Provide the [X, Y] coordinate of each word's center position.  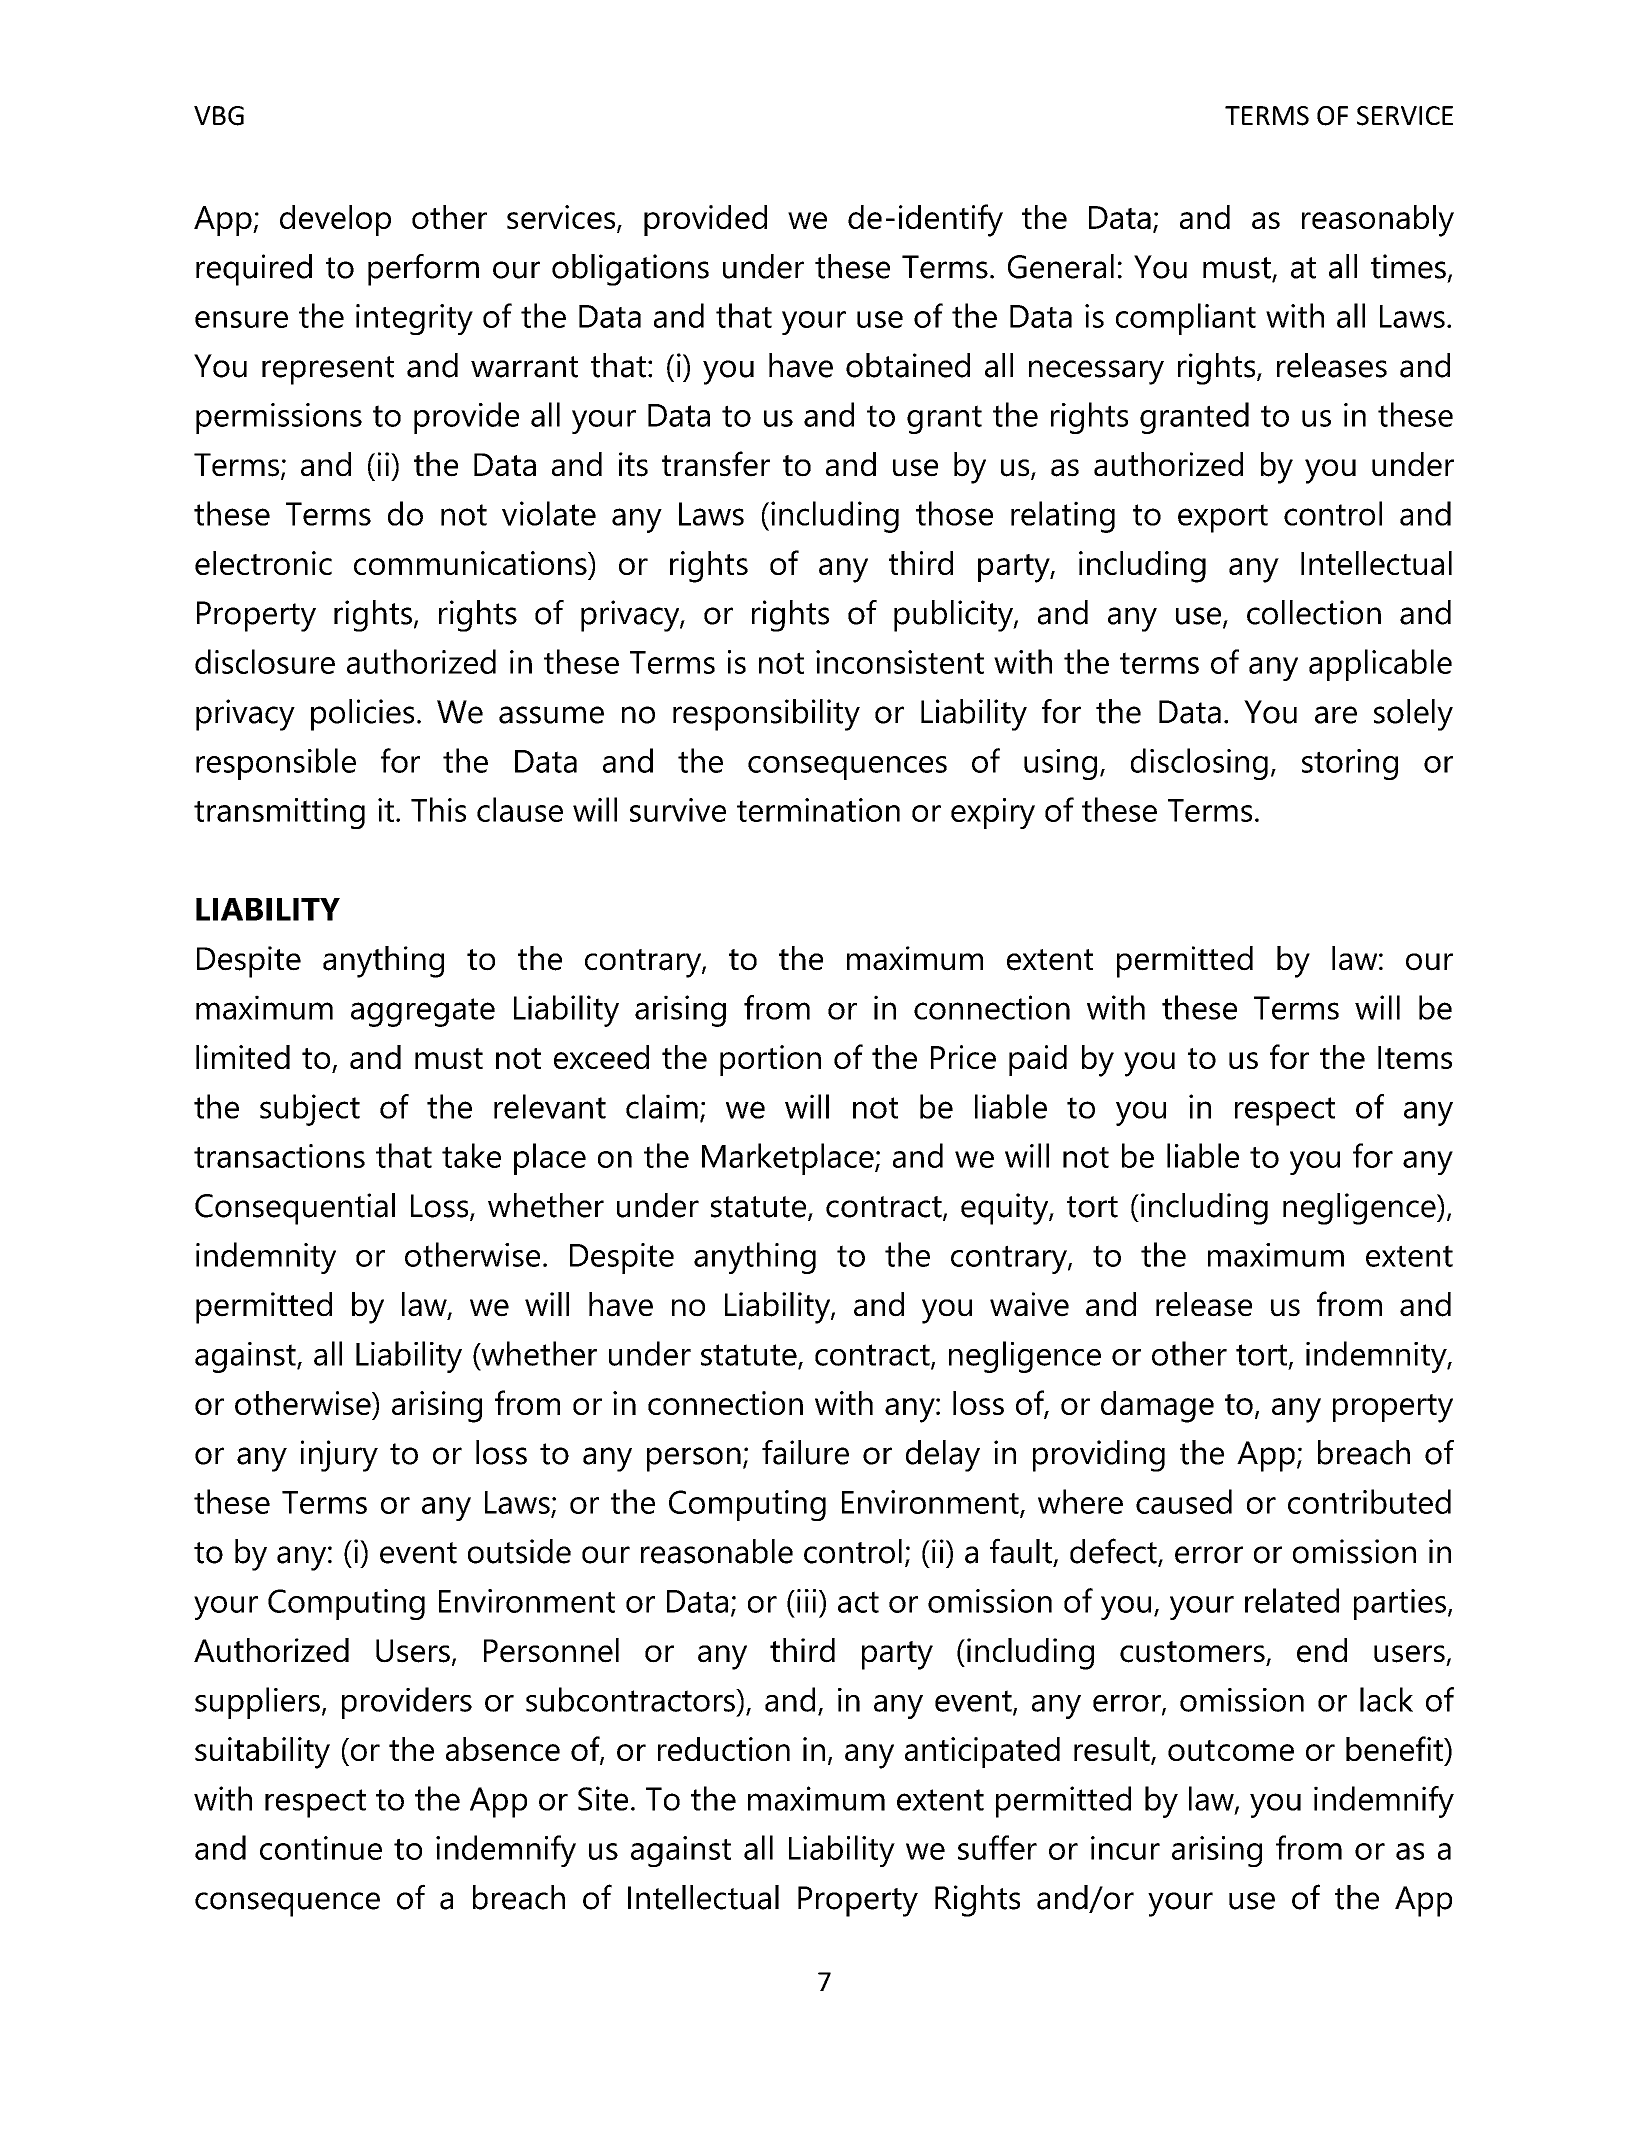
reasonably [1378, 221]
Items [1415, 1057]
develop [335, 220]
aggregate [423, 1012]
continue [321, 1848]
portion [770, 1060]
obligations [630, 270]
